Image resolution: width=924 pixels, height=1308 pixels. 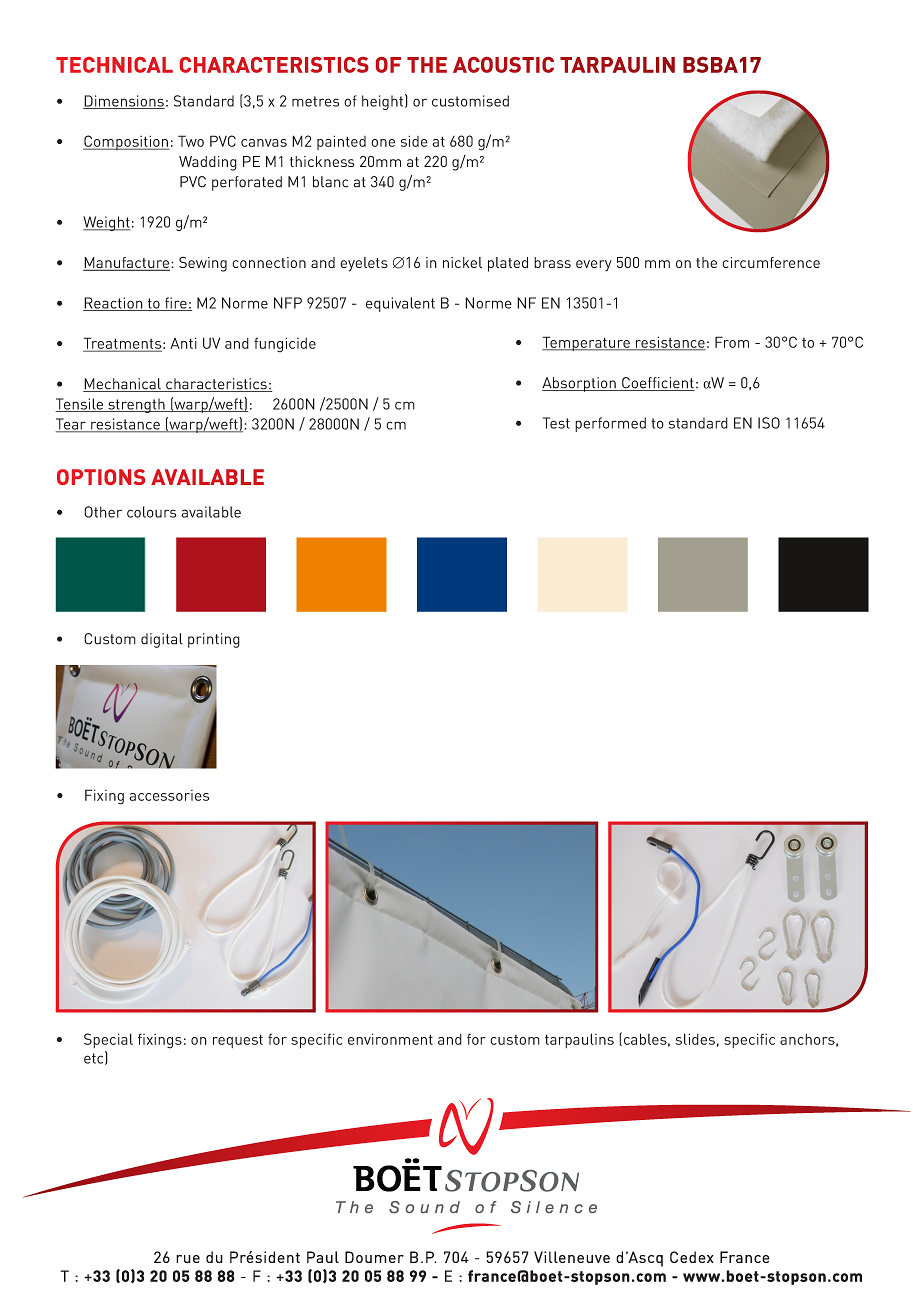 I want to click on Dimensions, so click(x=124, y=102).
